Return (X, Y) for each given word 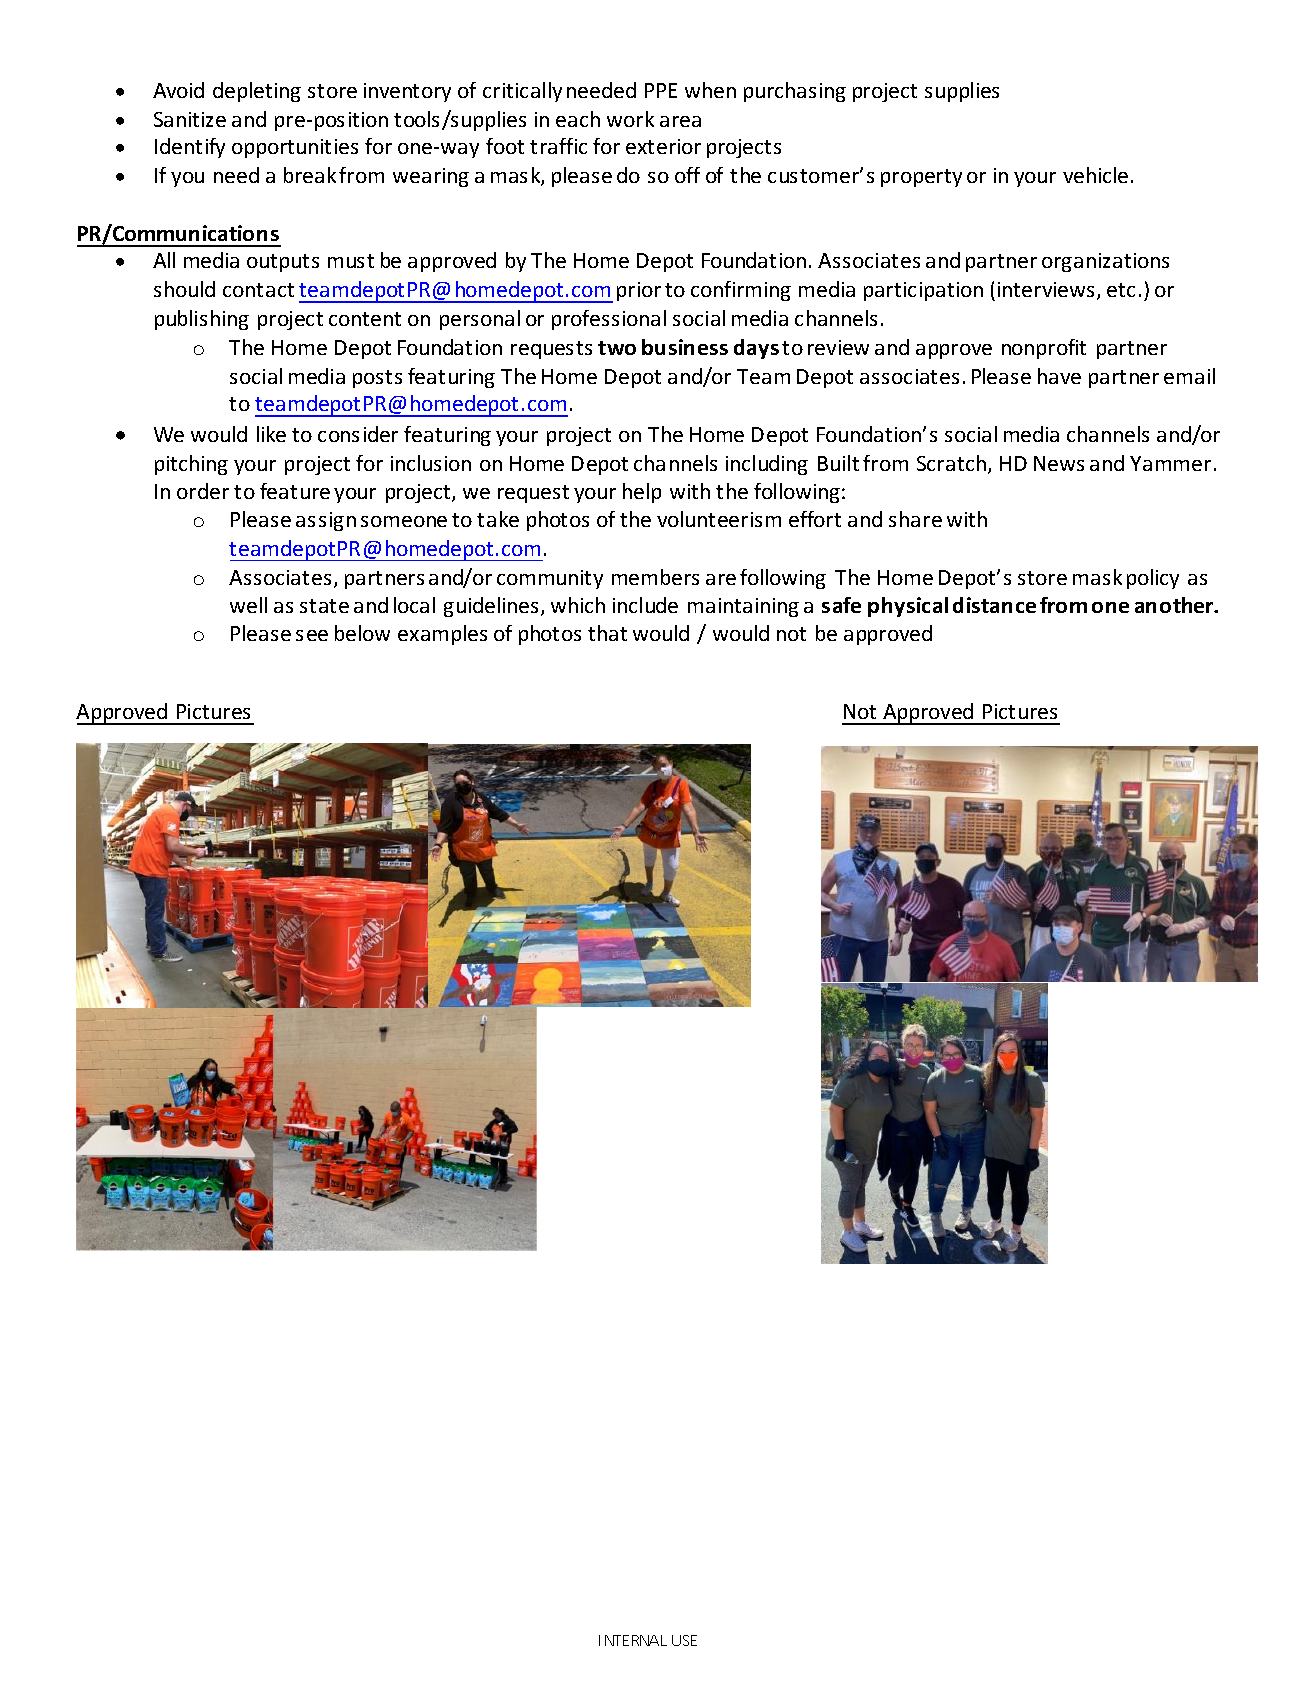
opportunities (295, 148)
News (1059, 463)
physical (908, 607)
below (362, 633)
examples (442, 635)
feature (295, 491)
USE (684, 1640)
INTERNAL (633, 1640)
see (312, 635)
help (642, 493)
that (607, 633)
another (1175, 605)
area (680, 121)
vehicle (1095, 175)
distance (994, 605)
